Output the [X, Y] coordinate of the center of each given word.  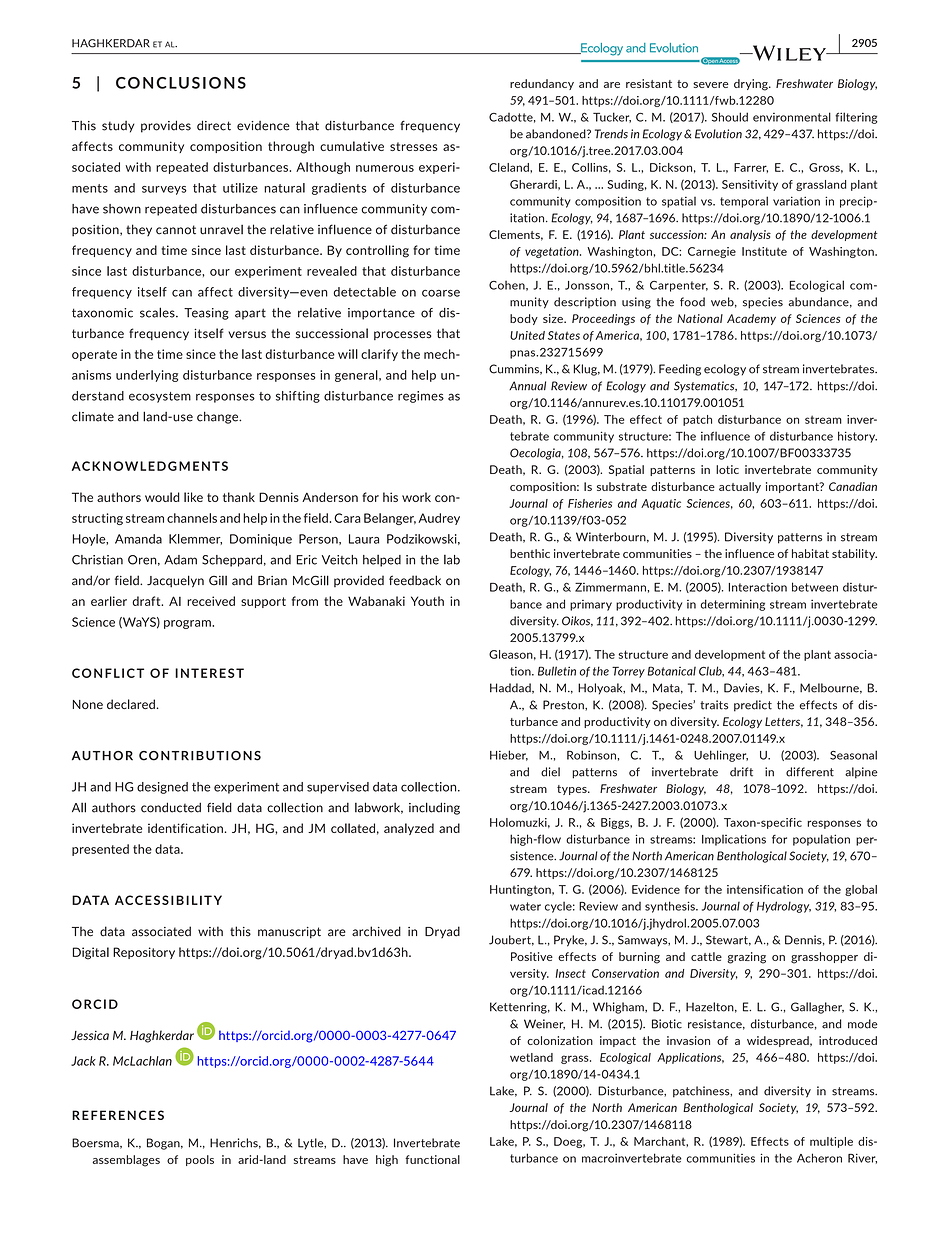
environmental [792, 117]
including [434, 808]
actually [740, 487]
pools [200, 1160]
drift [741, 772]
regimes [421, 397]
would [162, 497]
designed [162, 788]
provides [166, 126]
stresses [413, 146]
